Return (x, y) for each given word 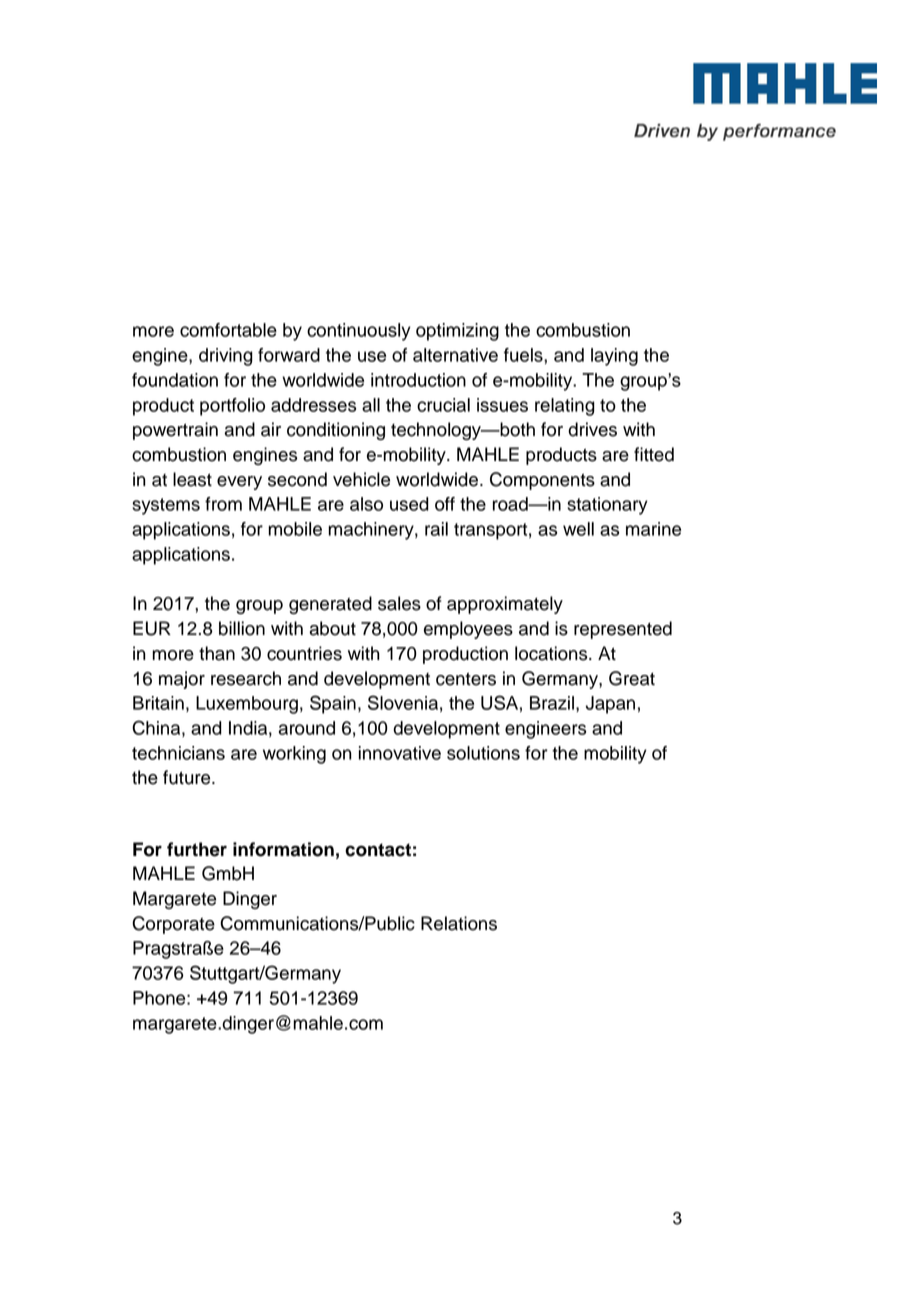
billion (242, 628)
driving (226, 357)
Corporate (173, 925)
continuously (359, 332)
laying (614, 357)
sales (399, 603)
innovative (400, 753)
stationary (607, 506)
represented (623, 630)
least (192, 479)
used (409, 504)
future (188, 777)
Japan (610, 705)
